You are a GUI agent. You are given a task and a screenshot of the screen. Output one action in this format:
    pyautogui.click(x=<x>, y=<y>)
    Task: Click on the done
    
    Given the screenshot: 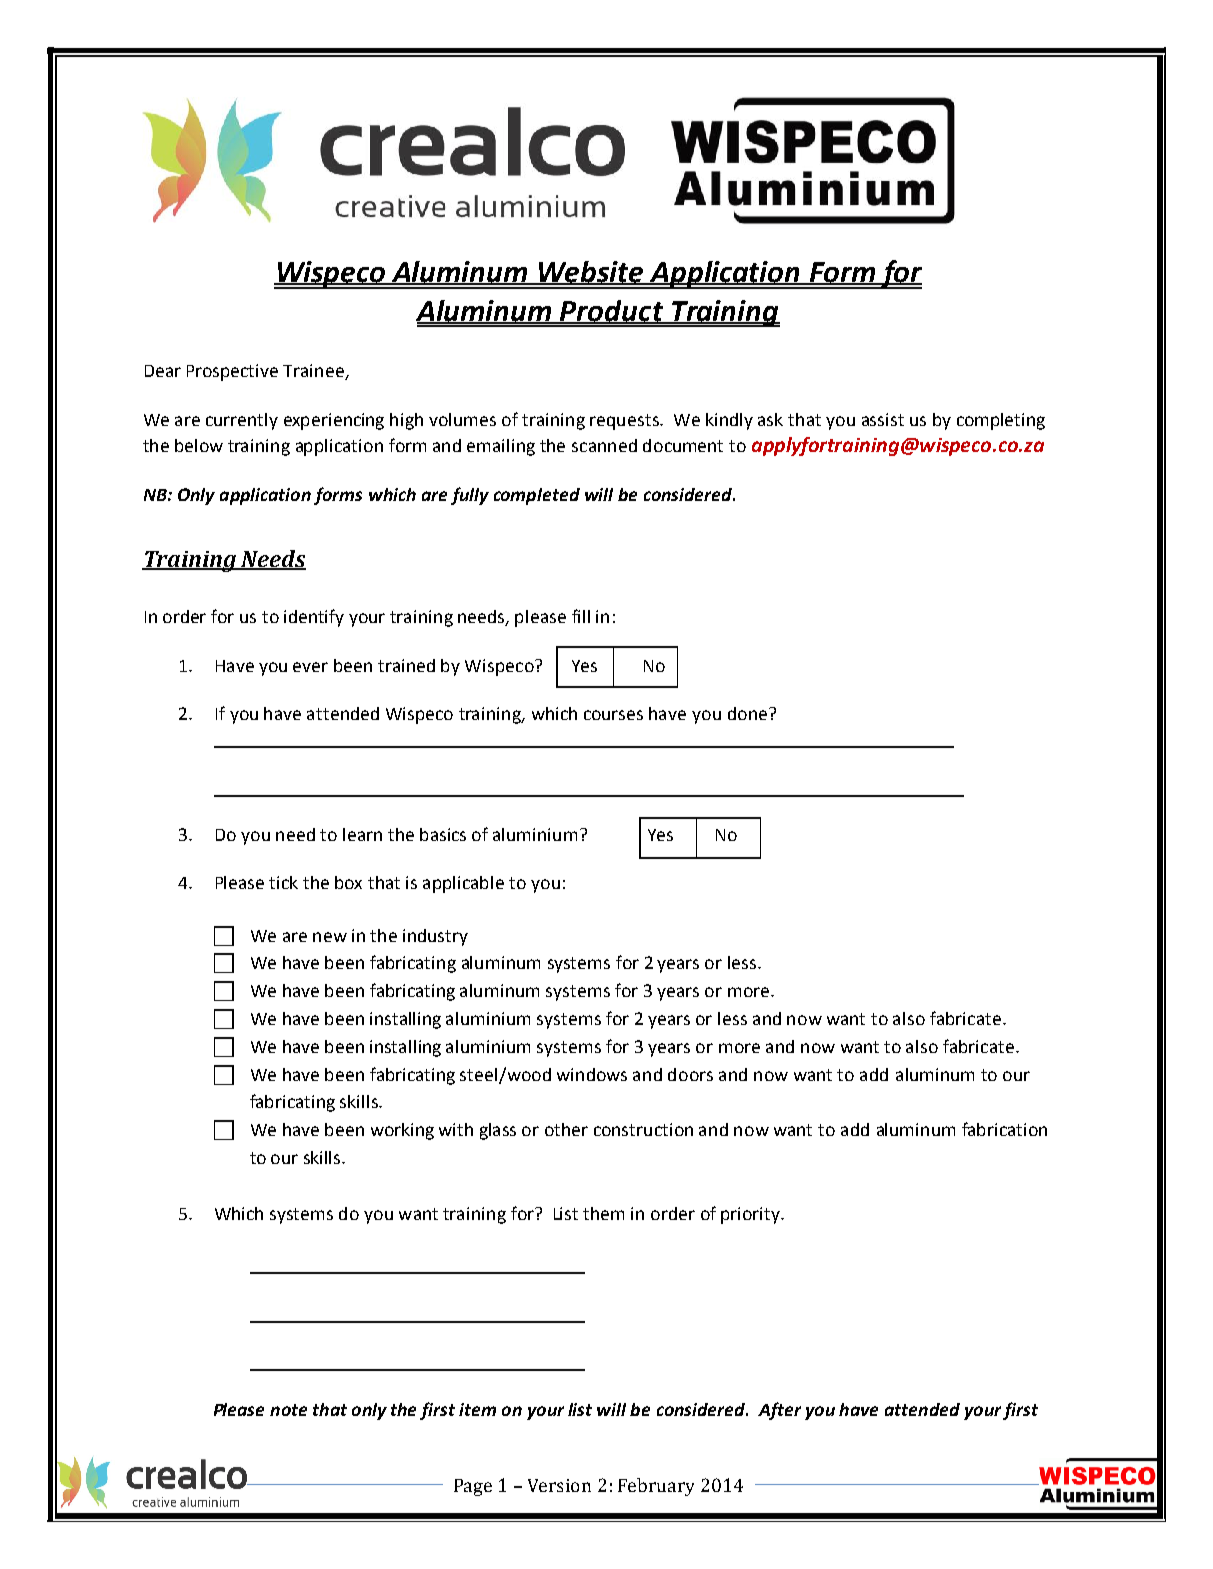 What is the action you would take?
    pyautogui.click(x=747, y=713)
